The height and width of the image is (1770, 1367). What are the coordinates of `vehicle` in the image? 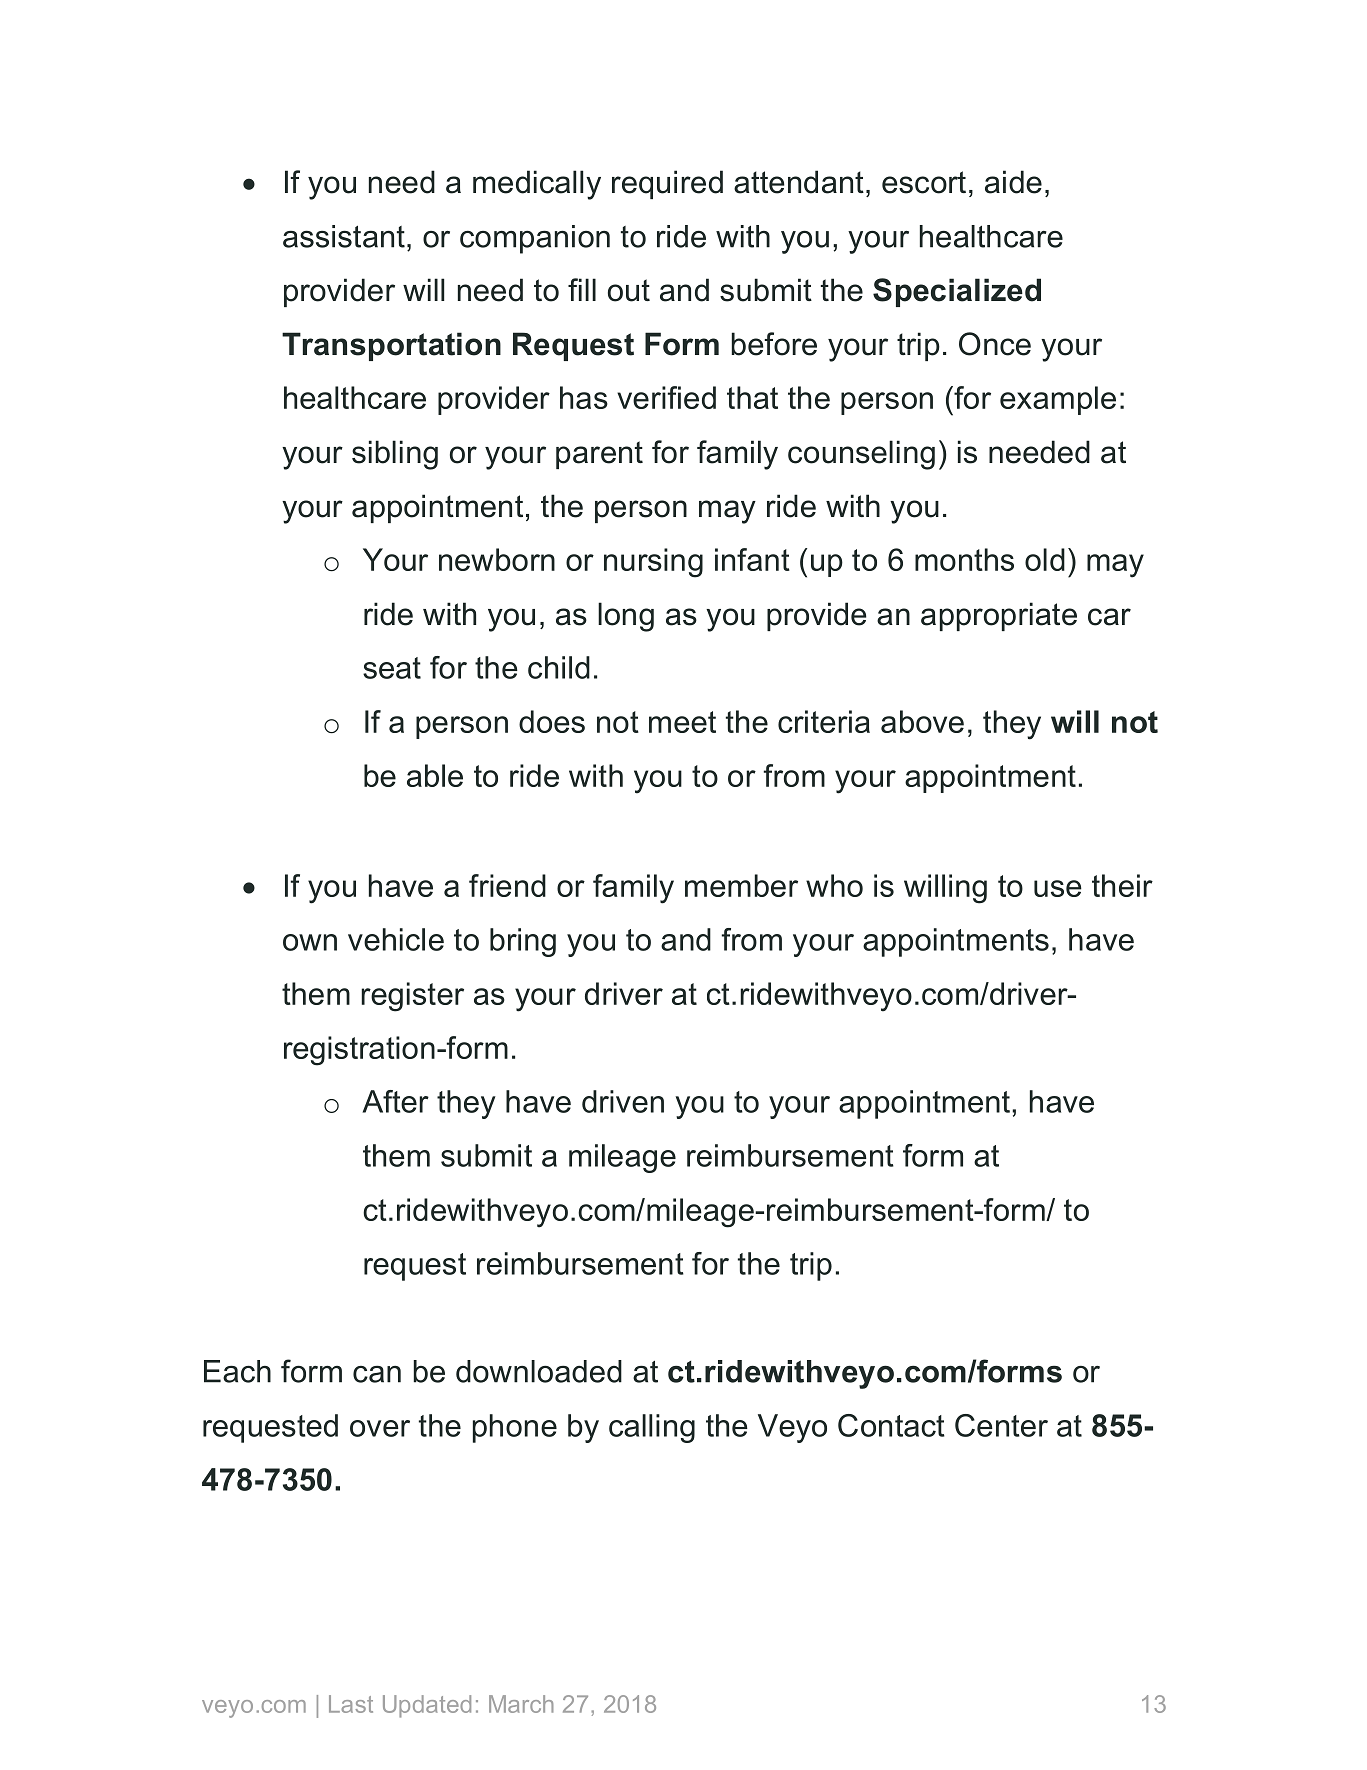 It's located at (396, 939).
